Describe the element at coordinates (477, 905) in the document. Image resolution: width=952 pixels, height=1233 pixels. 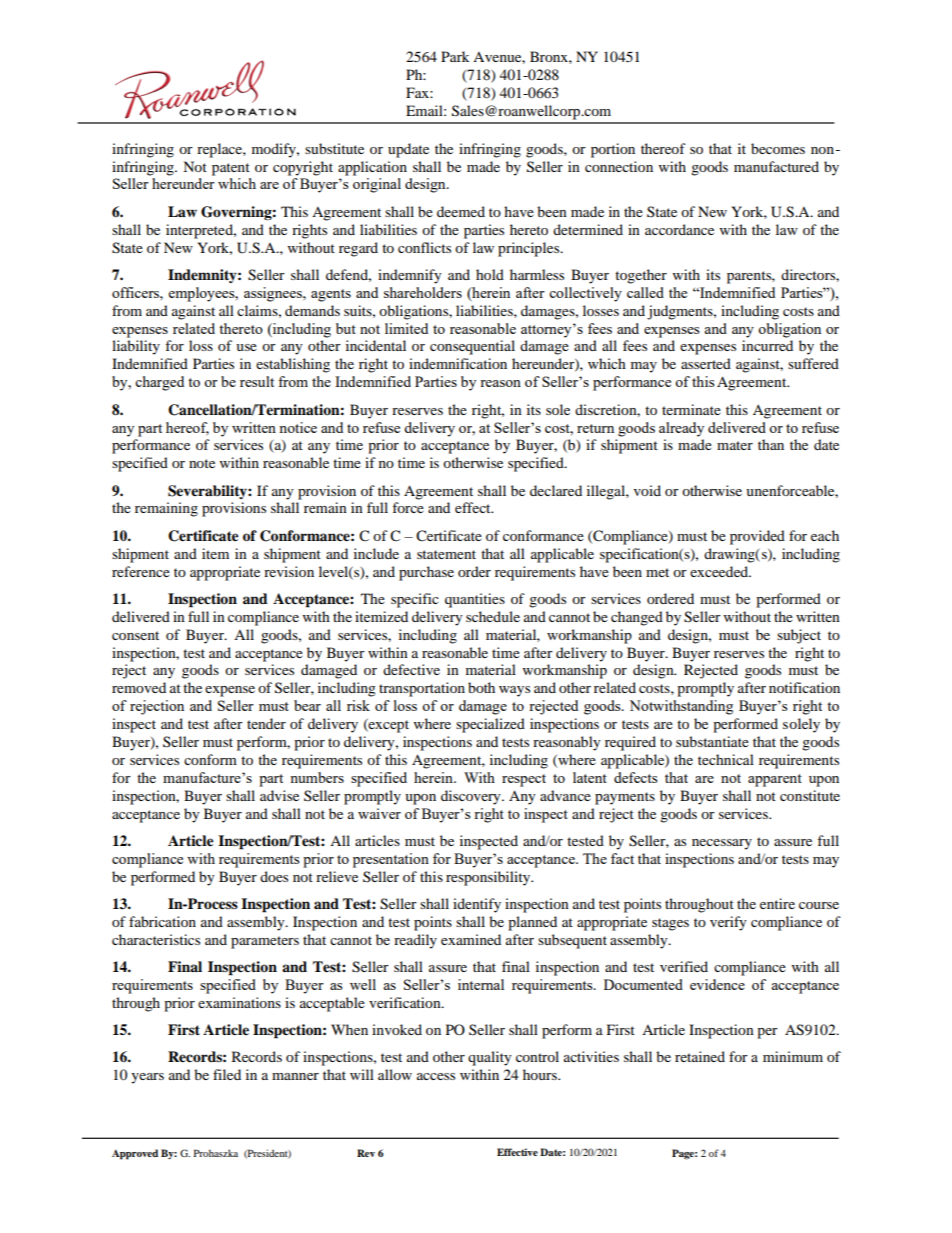
I see `identify` at that location.
